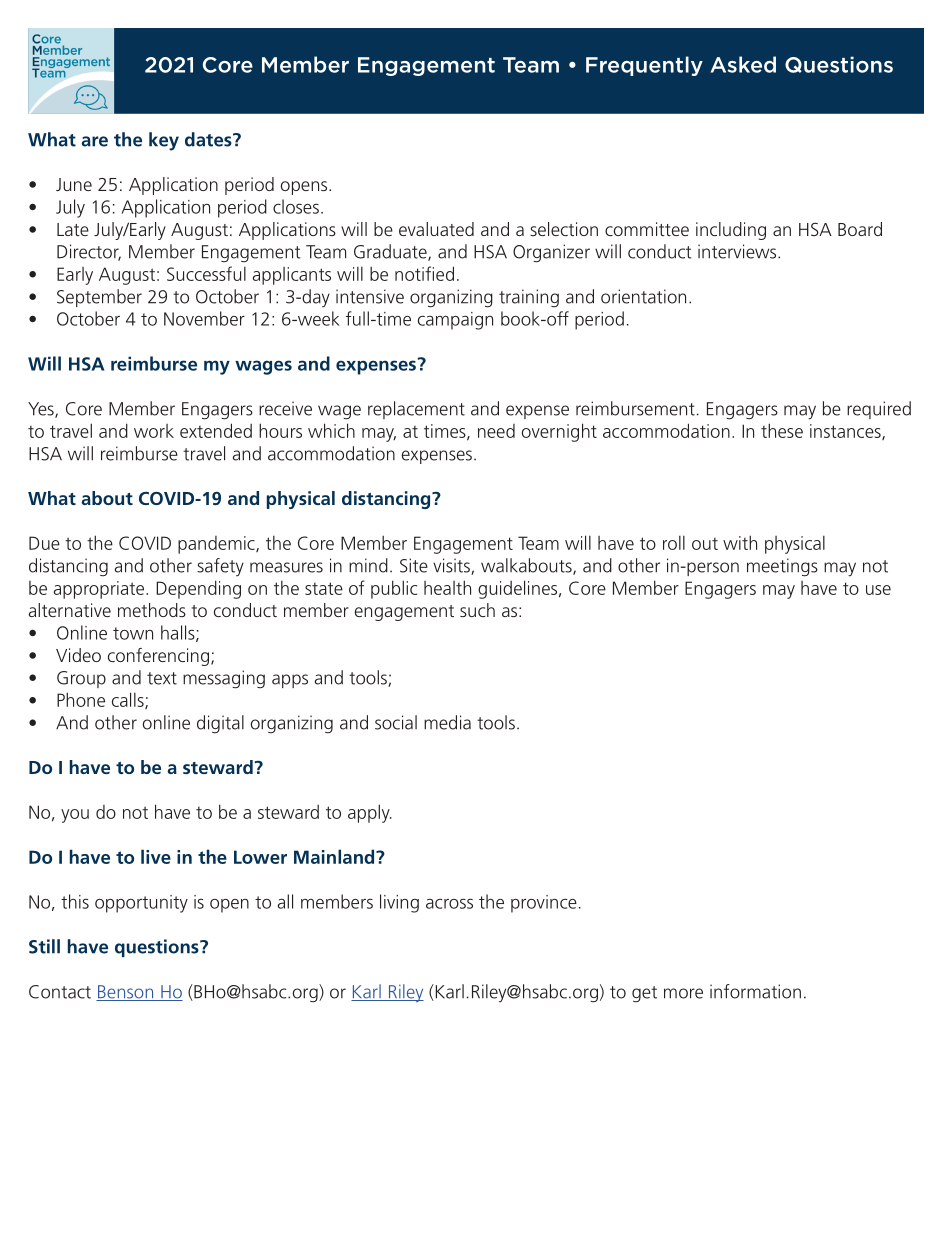  What do you see at coordinates (217, 545) in the screenshot?
I see `pandemic` at bounding box center [217, 545].
